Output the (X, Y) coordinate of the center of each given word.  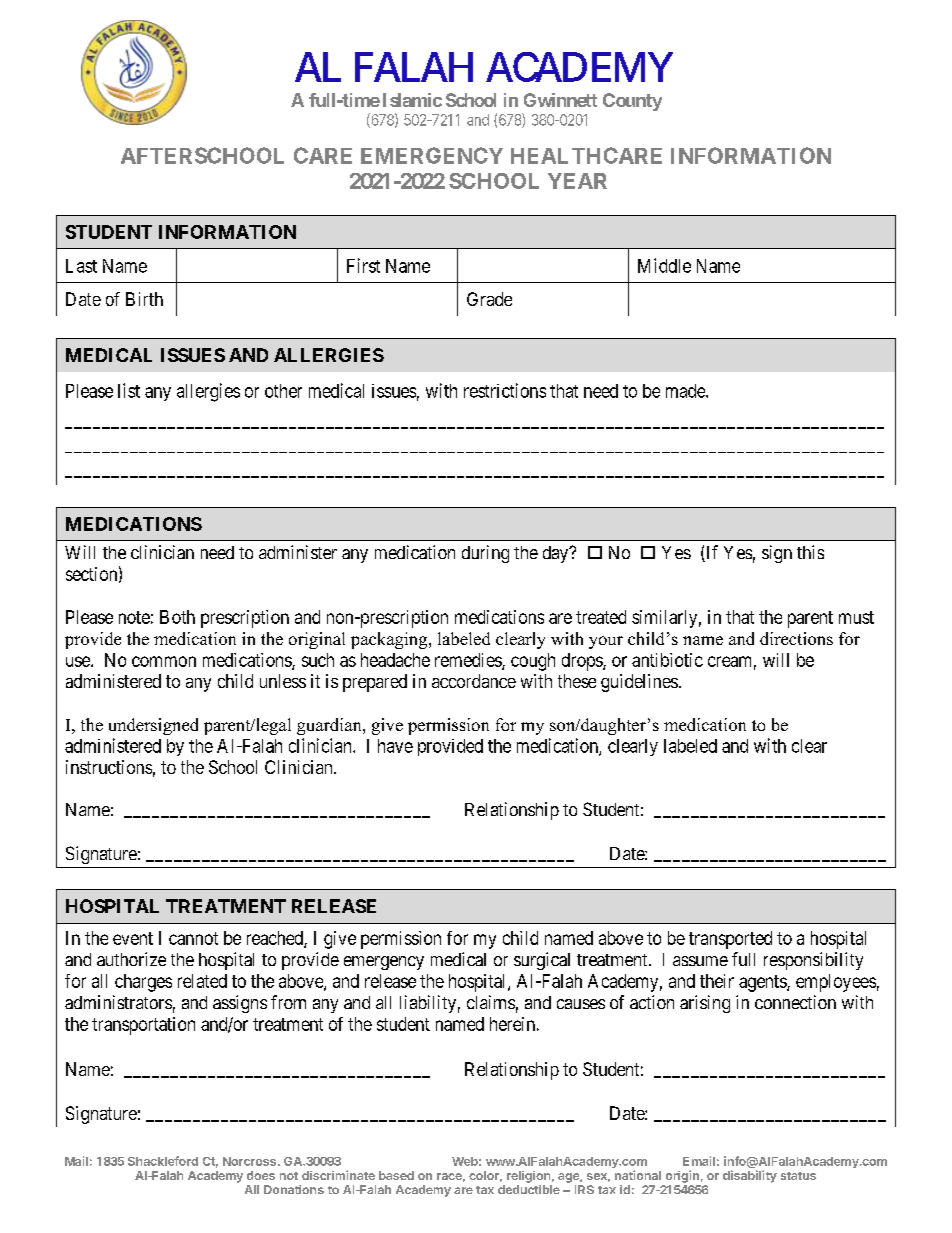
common (164, 661)
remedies (469, 661)
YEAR (577, 181)
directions (796, 638)
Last (81, 266)
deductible (529, 1189)
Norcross (251, 1161)
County (632, 102)
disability (750, 1176)
